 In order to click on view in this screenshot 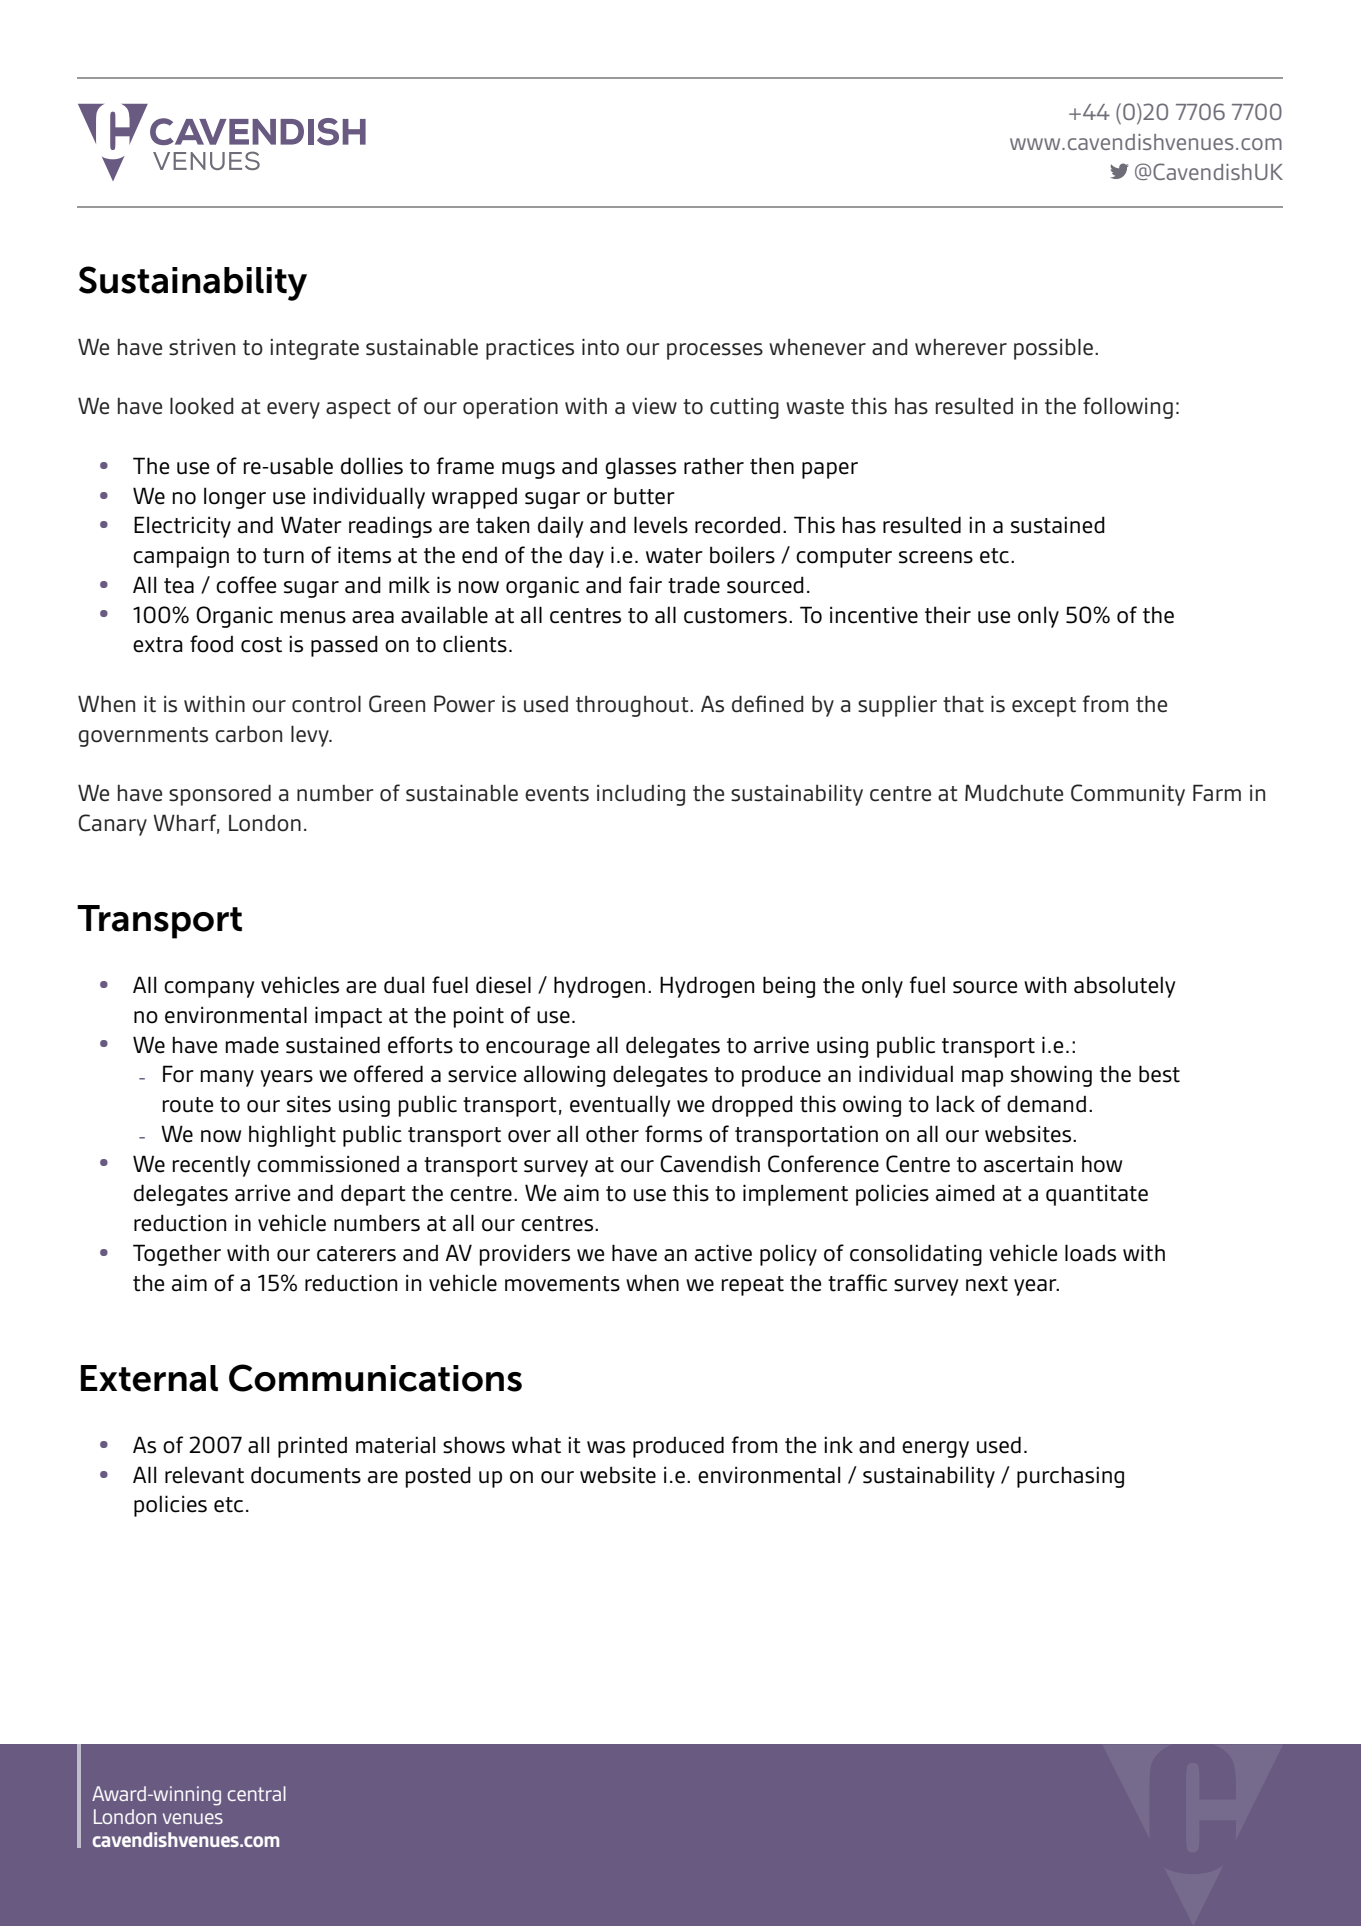, I will do `click(654, 406)`.
